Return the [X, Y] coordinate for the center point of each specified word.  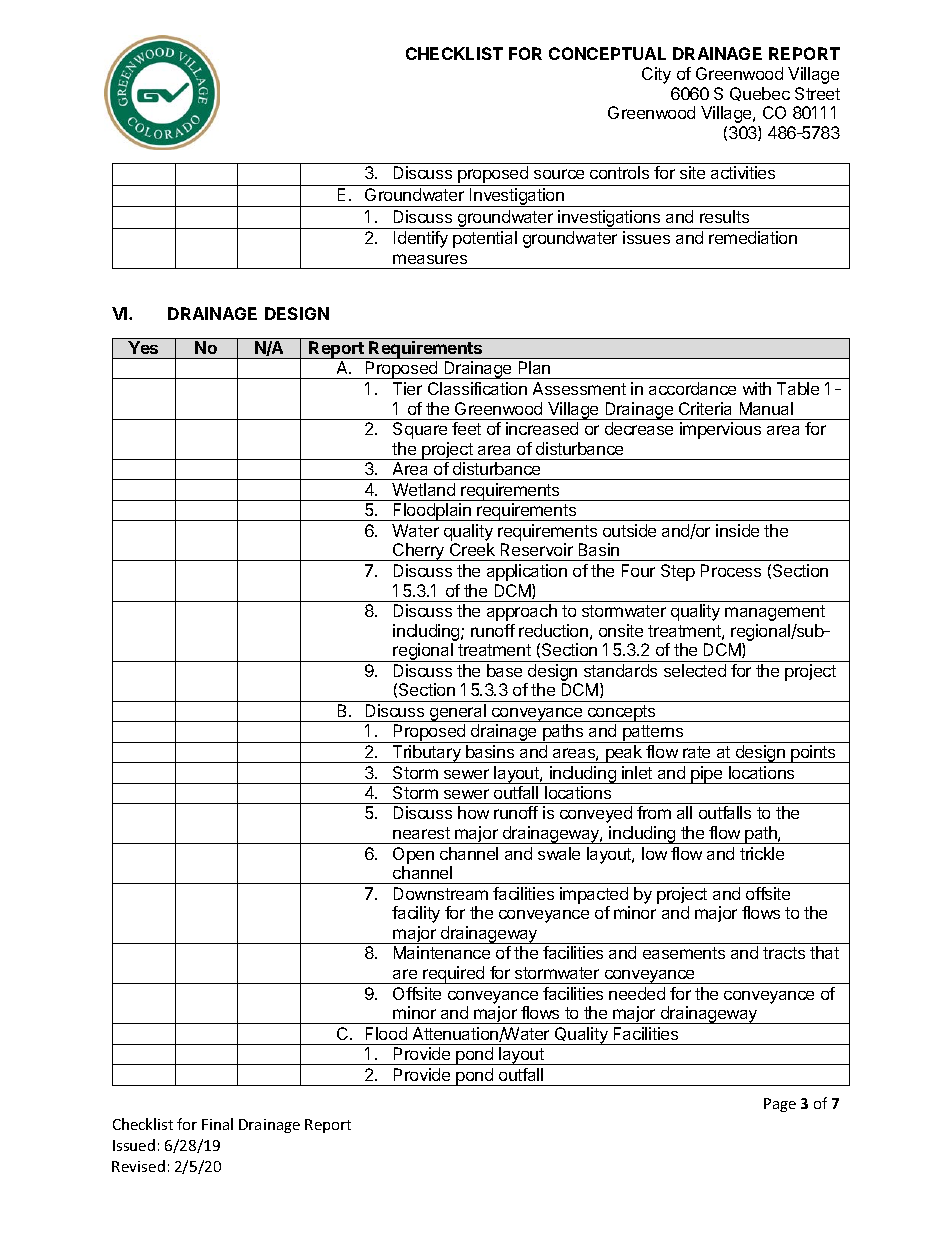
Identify [421, 239]
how [473, 812]
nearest [421, 833]
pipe [707, 775]
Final [217, 1124]
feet [466, 428]
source [559, 174]
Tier [407, 388]
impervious [720, 430]
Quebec [760, 94]
